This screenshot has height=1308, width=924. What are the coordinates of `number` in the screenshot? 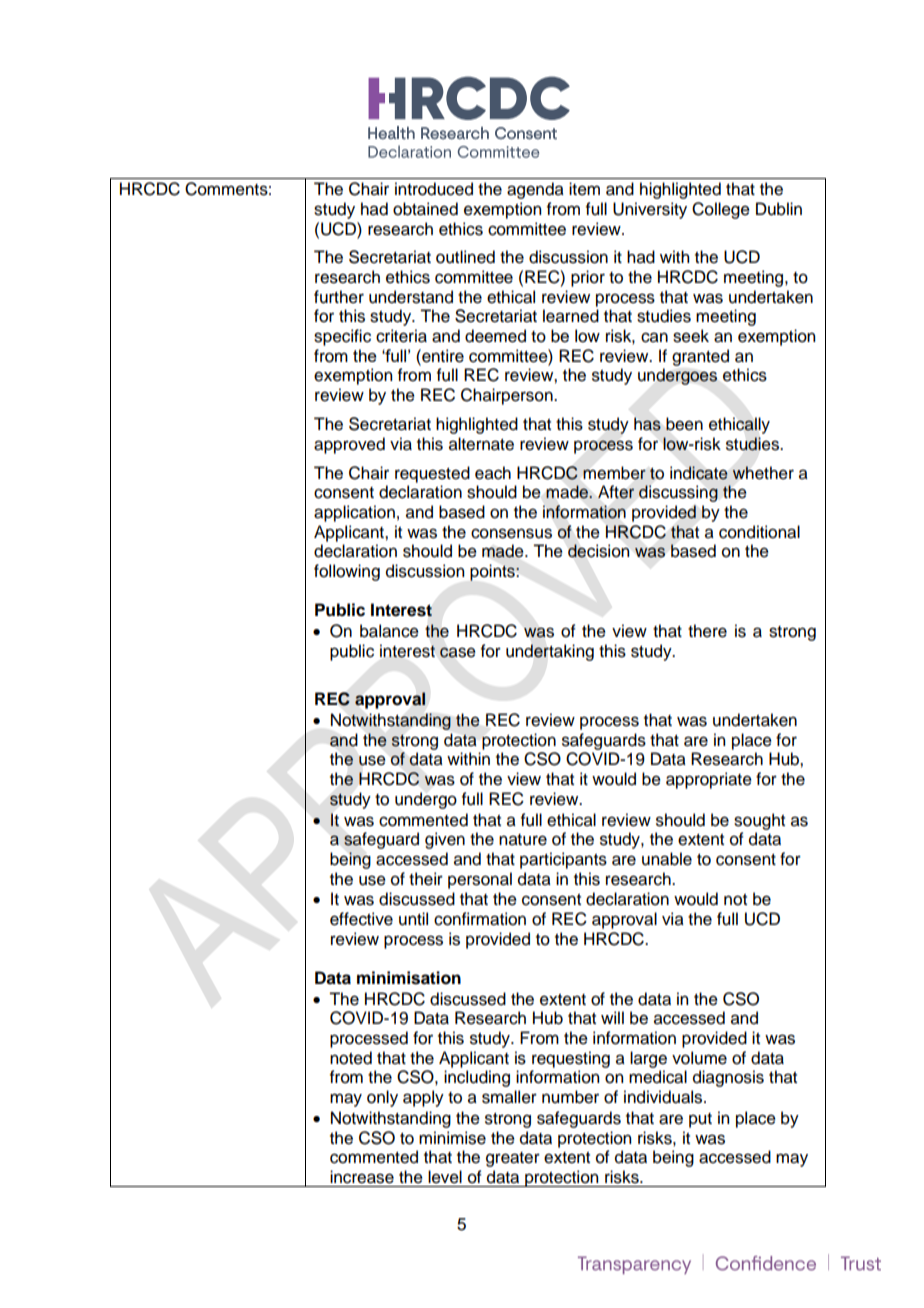 It's located at (570, 1097).
